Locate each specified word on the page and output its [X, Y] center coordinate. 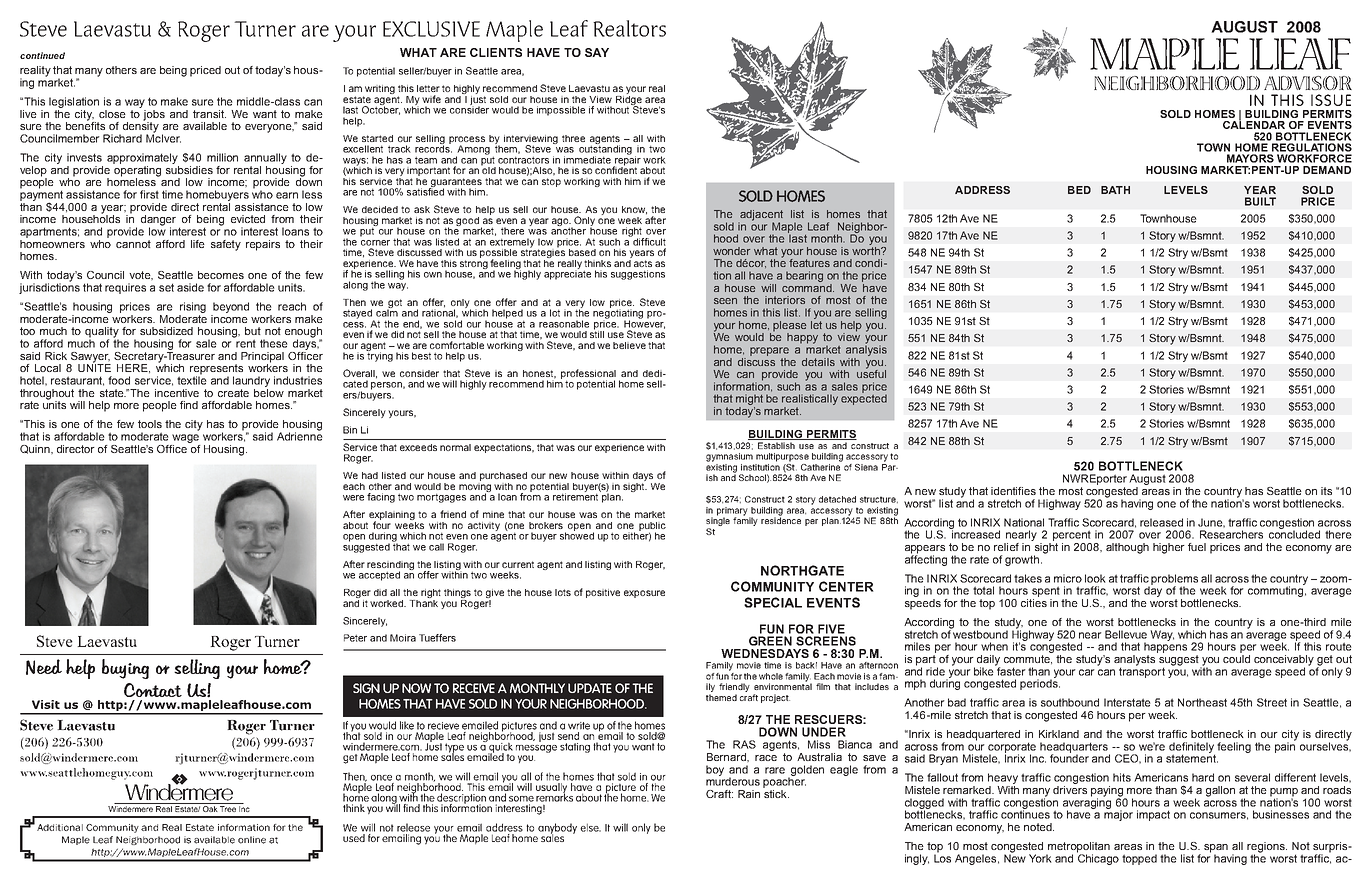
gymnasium [729, 457]
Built [1260, 201]
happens [1165, 646]
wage [185, 438]
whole [771, 676]
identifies [1013, 491]
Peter [355, 638]
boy [715, 770]
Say [597, 52]
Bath [1115, 190]
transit [209, 114]
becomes [221, 275]
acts [643, 263]
